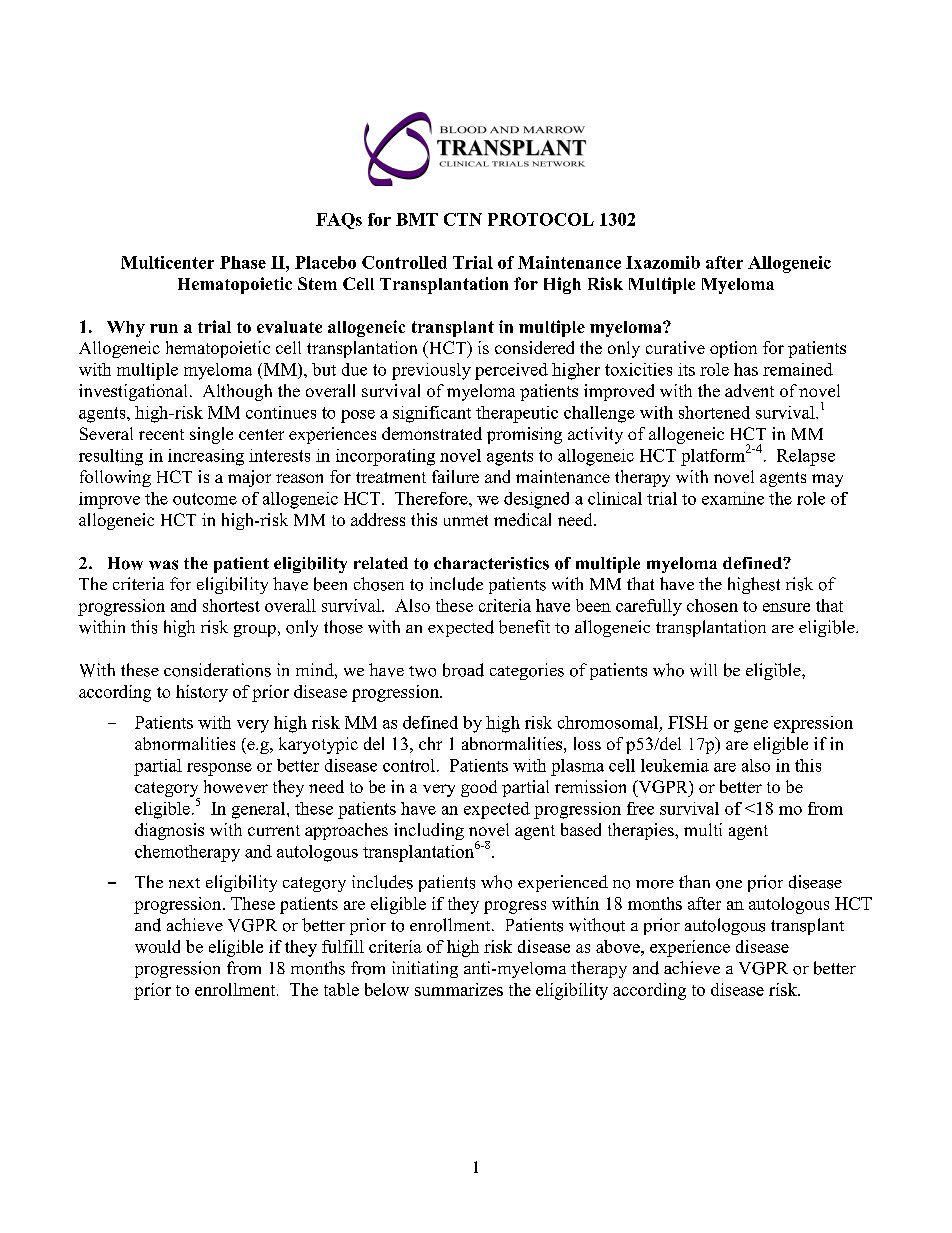  Describe the element at coordinates (642, 831) in the screenshot. I see `therapies` at that location.
